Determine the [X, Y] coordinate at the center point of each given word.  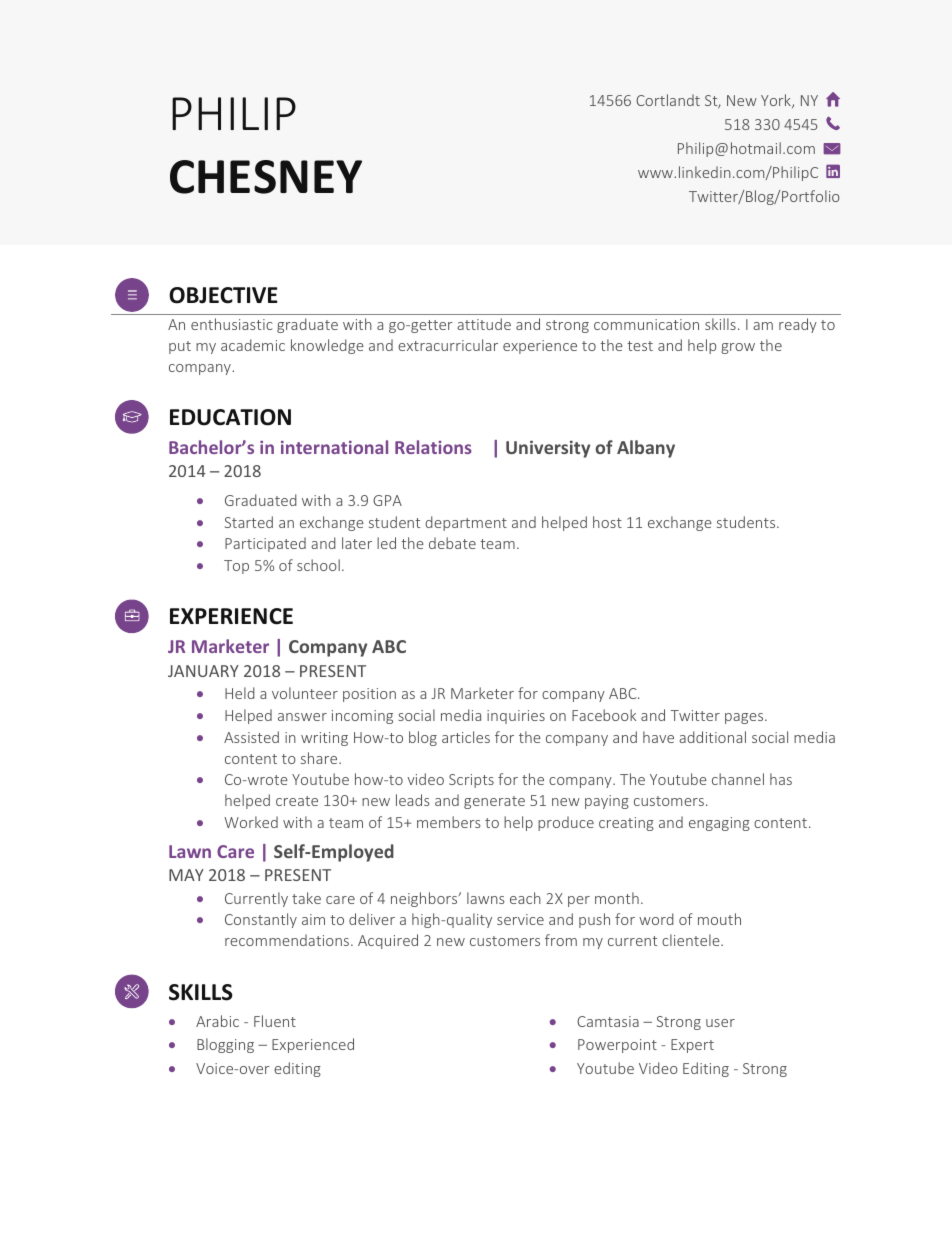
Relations [433, 447]
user [720, 1023]
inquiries [516, 717]
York [777, 101]
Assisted [251, 737]
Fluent [275, 1021]
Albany [646, 449]
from [561, 940]
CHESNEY [266, 177]
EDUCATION [230, 417]
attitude [484, 324]
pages [745, 718]
